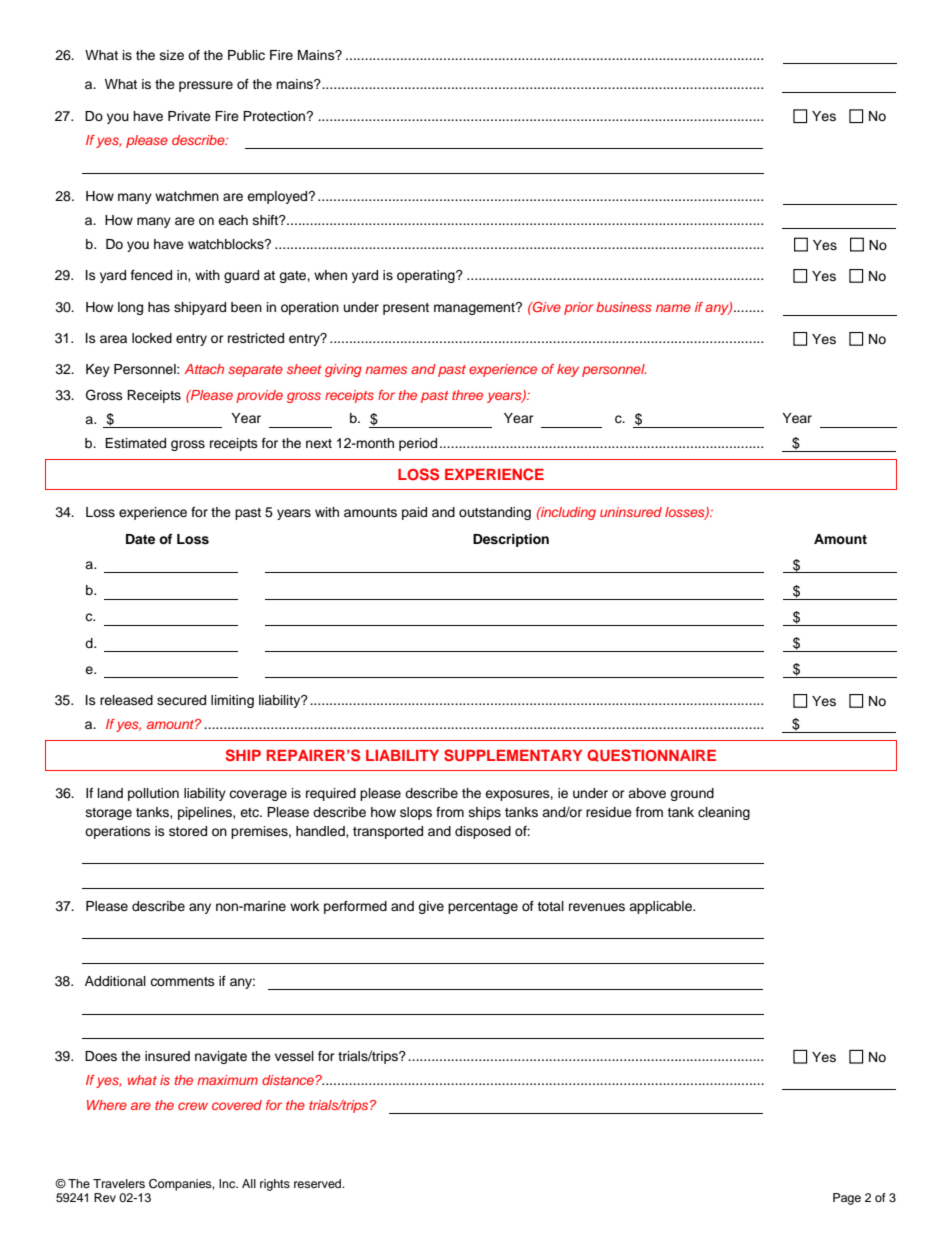  What do you see at coordinates (724, 813) in the screenshot?
I see `cleaning` at bounding box center [724, 813].
